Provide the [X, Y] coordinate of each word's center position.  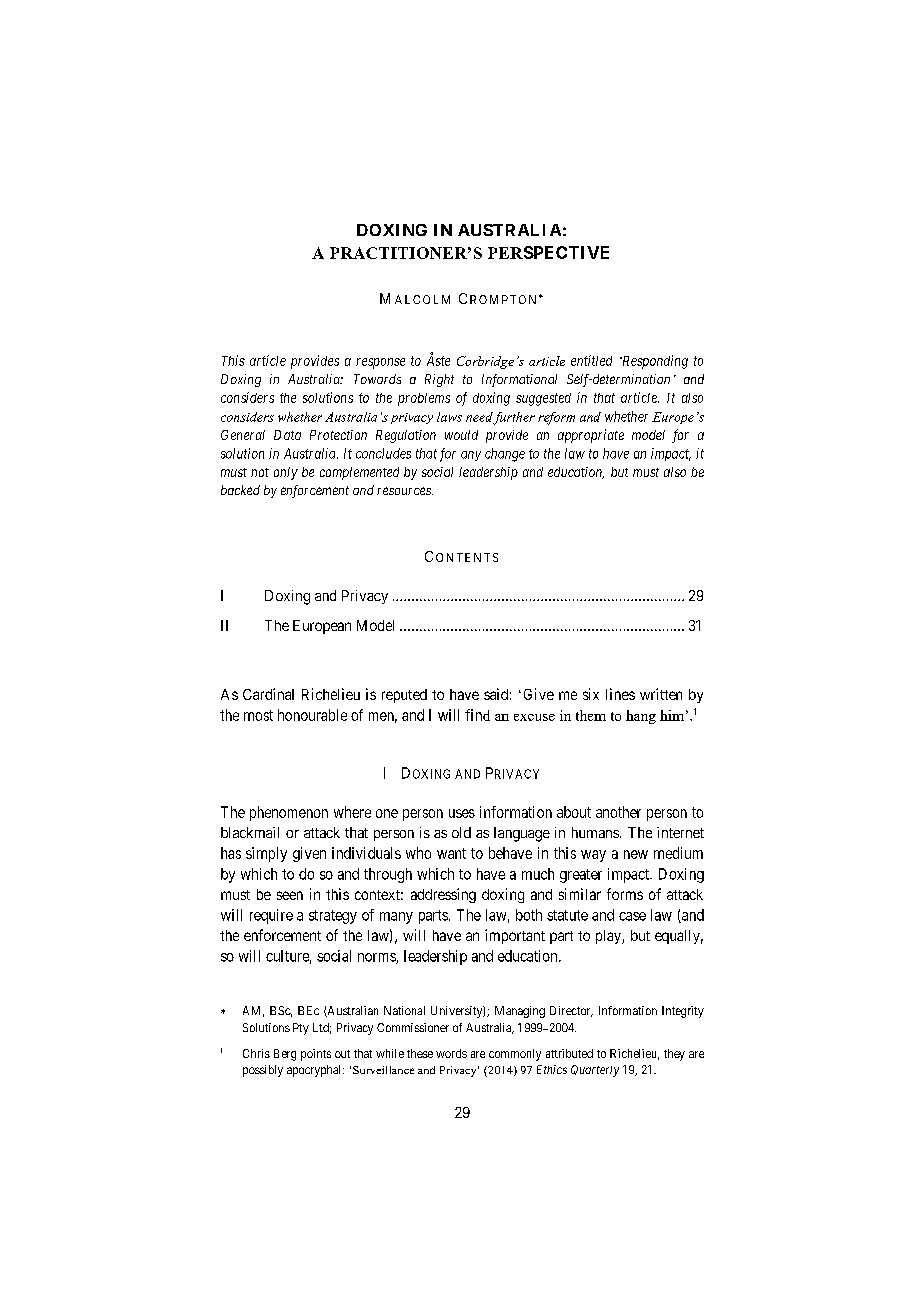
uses [462, 813]
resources [405, 491]
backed [240, 490]
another [618, 812]
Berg [285, 1055]
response [380, 363]
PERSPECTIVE [548, 252]
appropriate [591, 436]
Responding [654, 362]
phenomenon [289, 813]
